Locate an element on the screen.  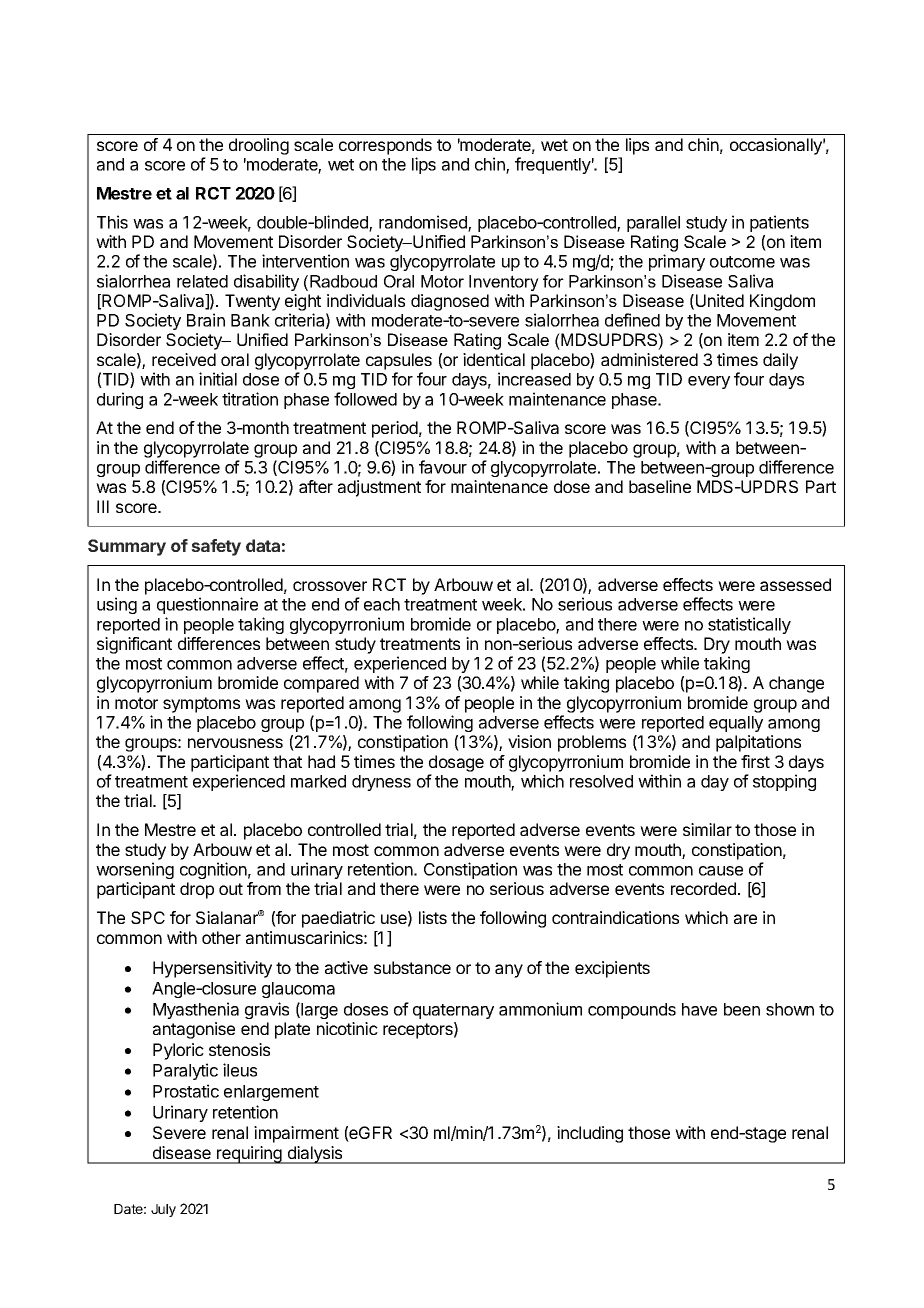
substance is located at coordinates (412, 967).
